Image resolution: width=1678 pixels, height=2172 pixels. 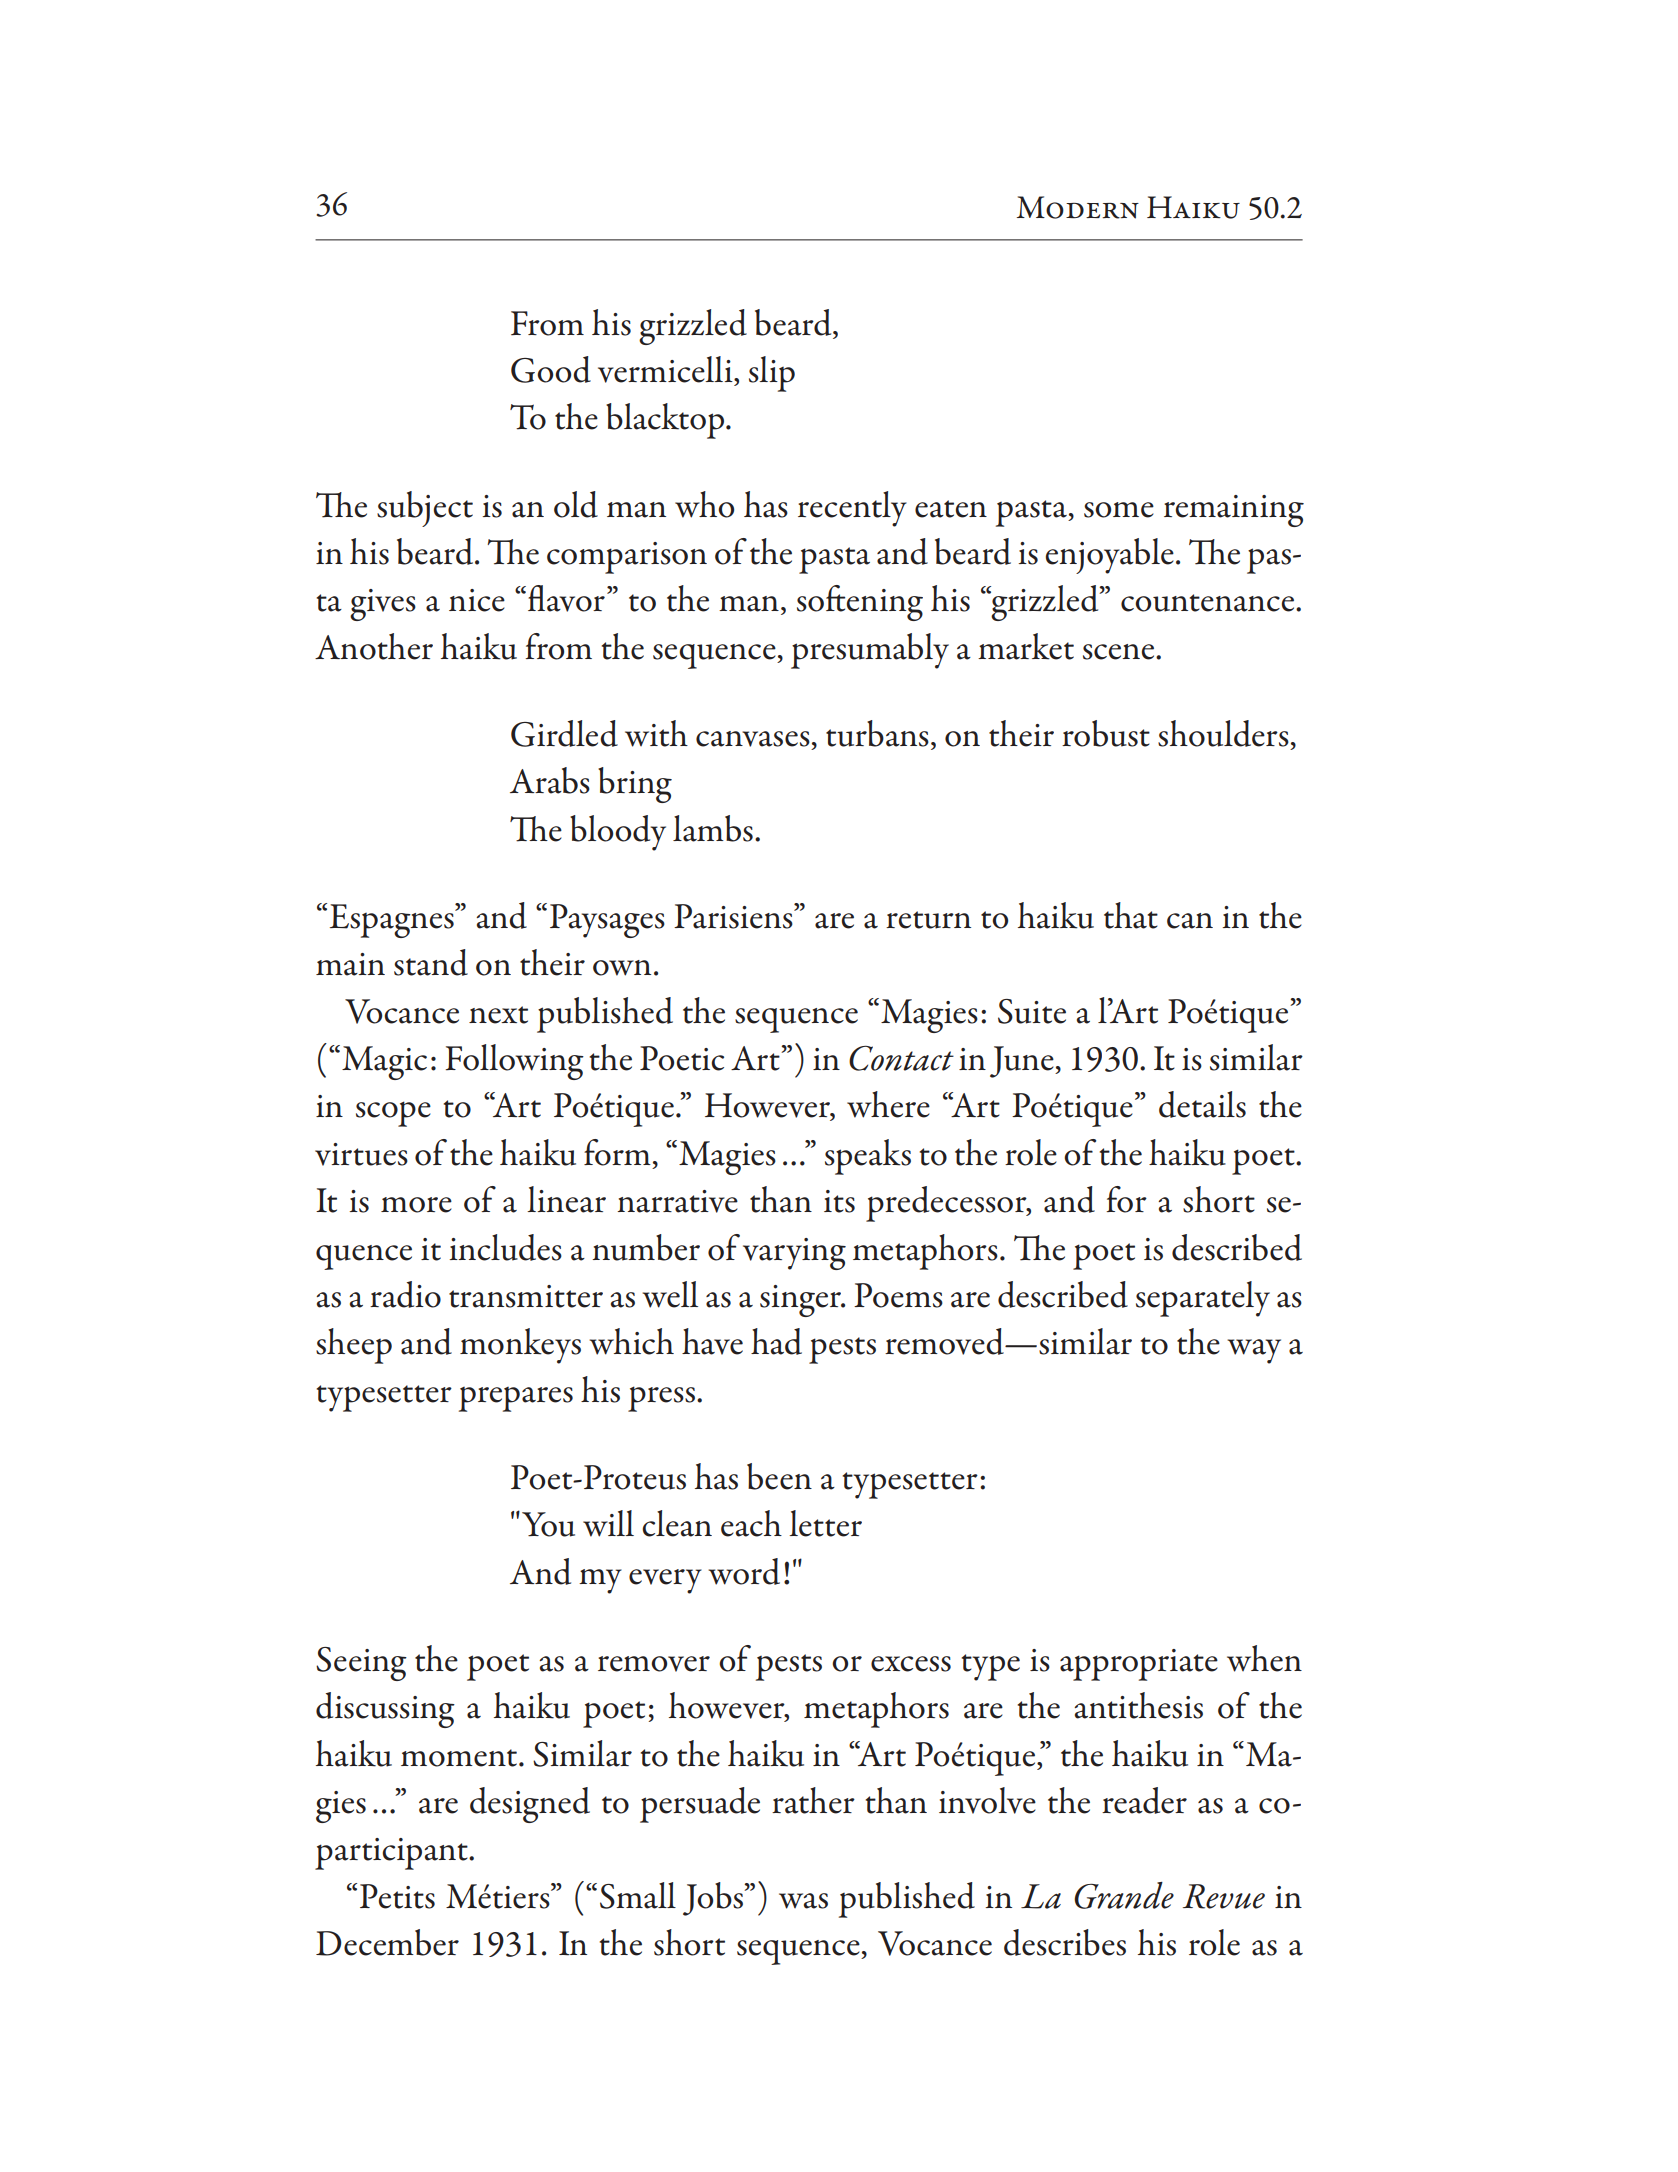 What do you see at coordinates (392, 1854) in the screenshot?
I see `participant` at bounding box center [392, 1854].
